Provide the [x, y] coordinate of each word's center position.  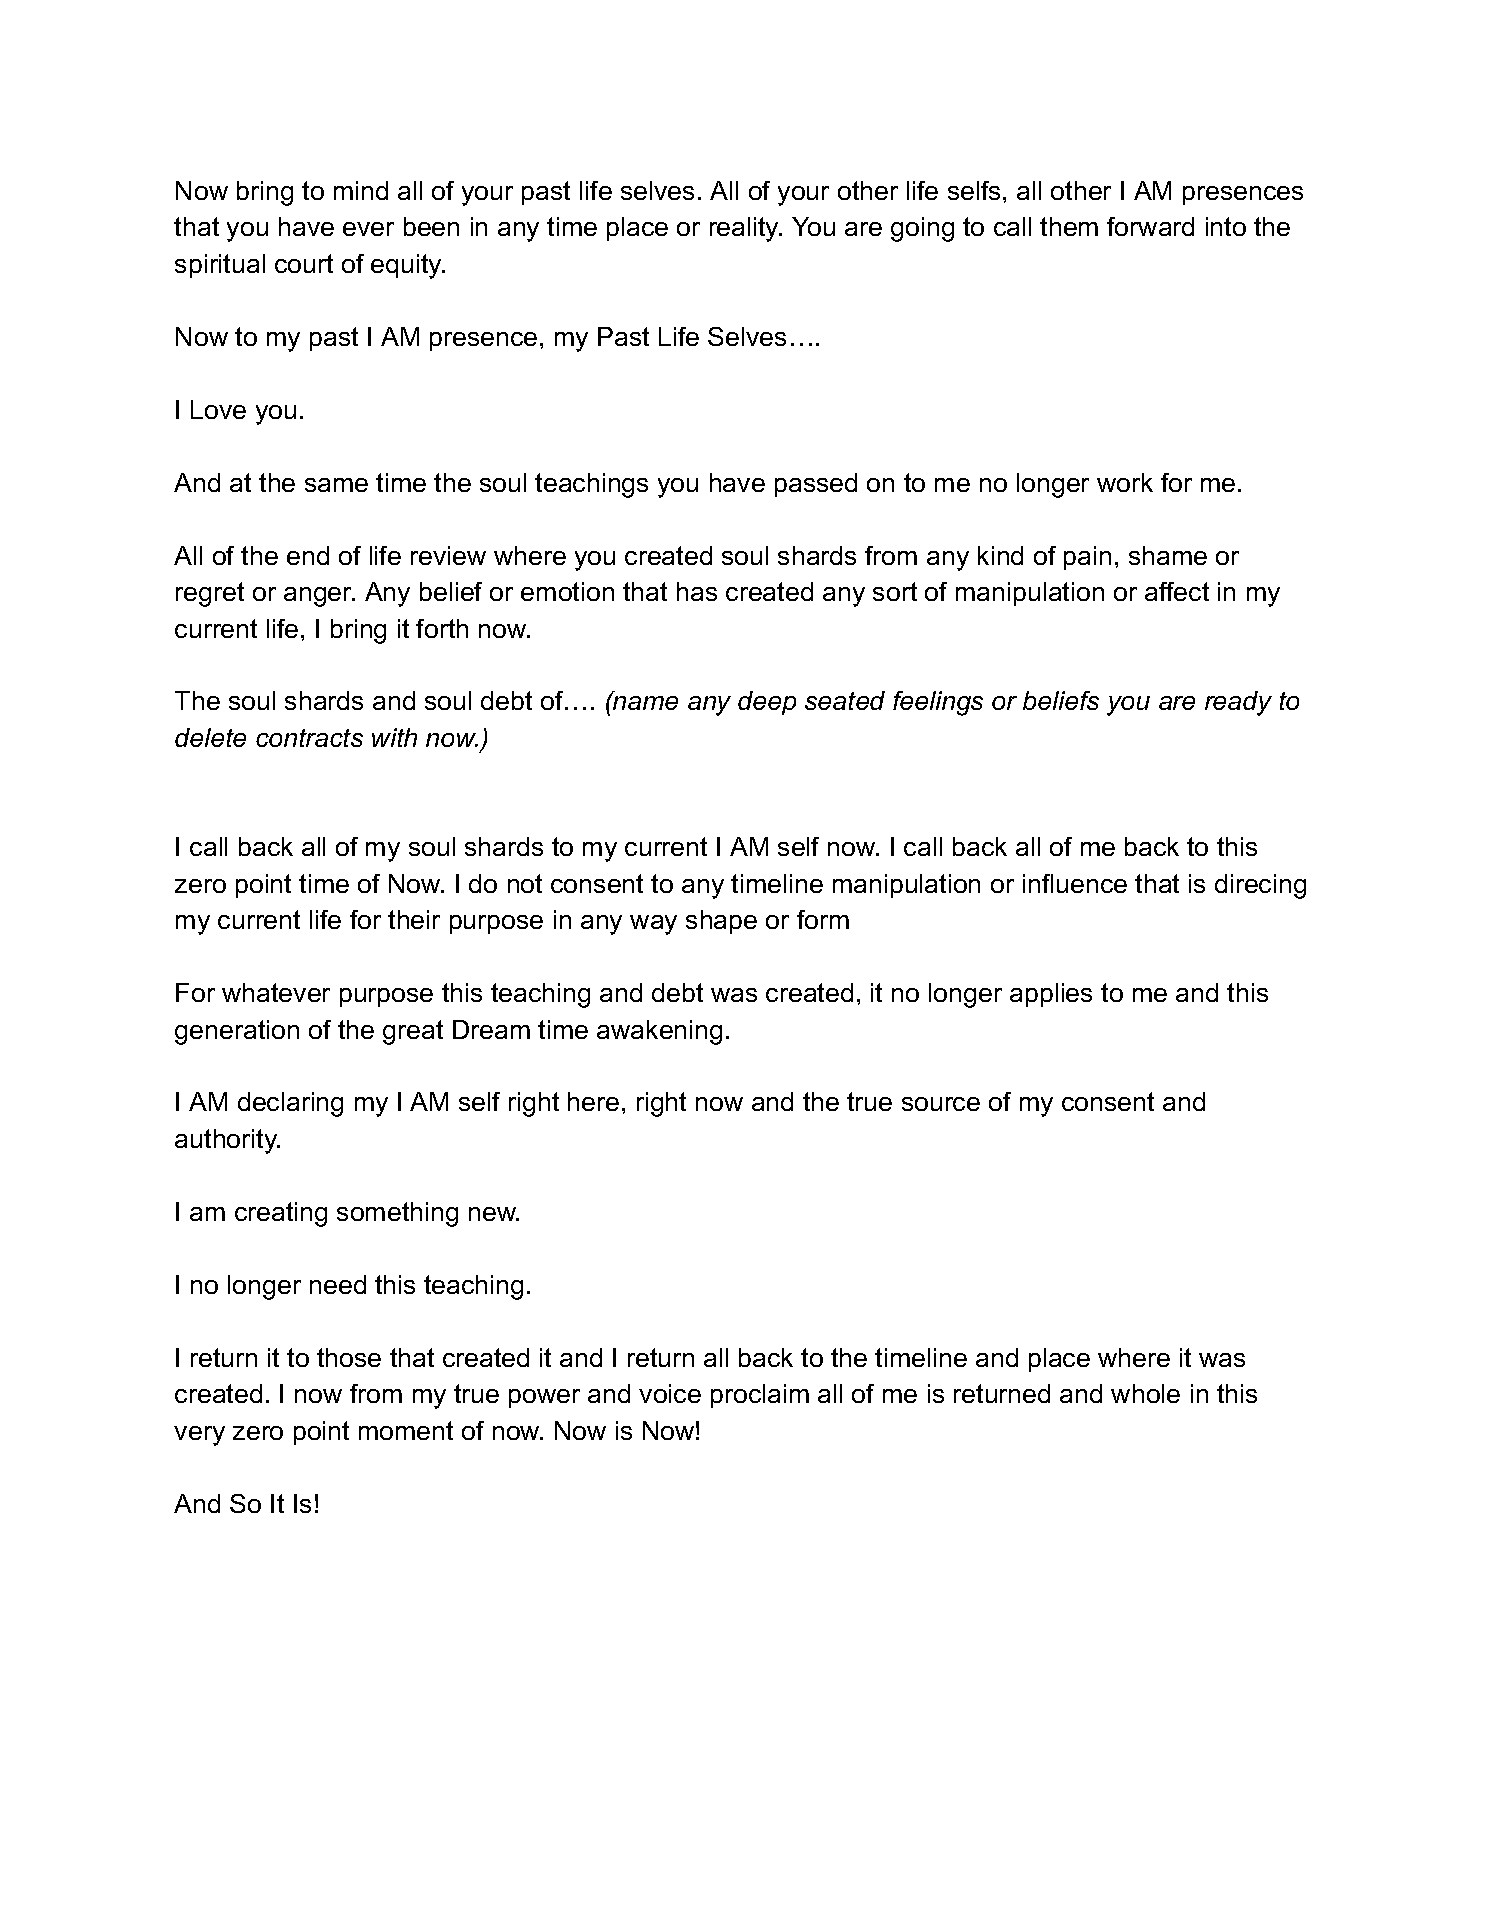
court [304, 263]
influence [1075, 883]
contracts [309, 738]
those [349, 1357]
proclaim [760, 1396]
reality [746, 229]
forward [1150, 226]
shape [721, 922]
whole [1145, 1393]
